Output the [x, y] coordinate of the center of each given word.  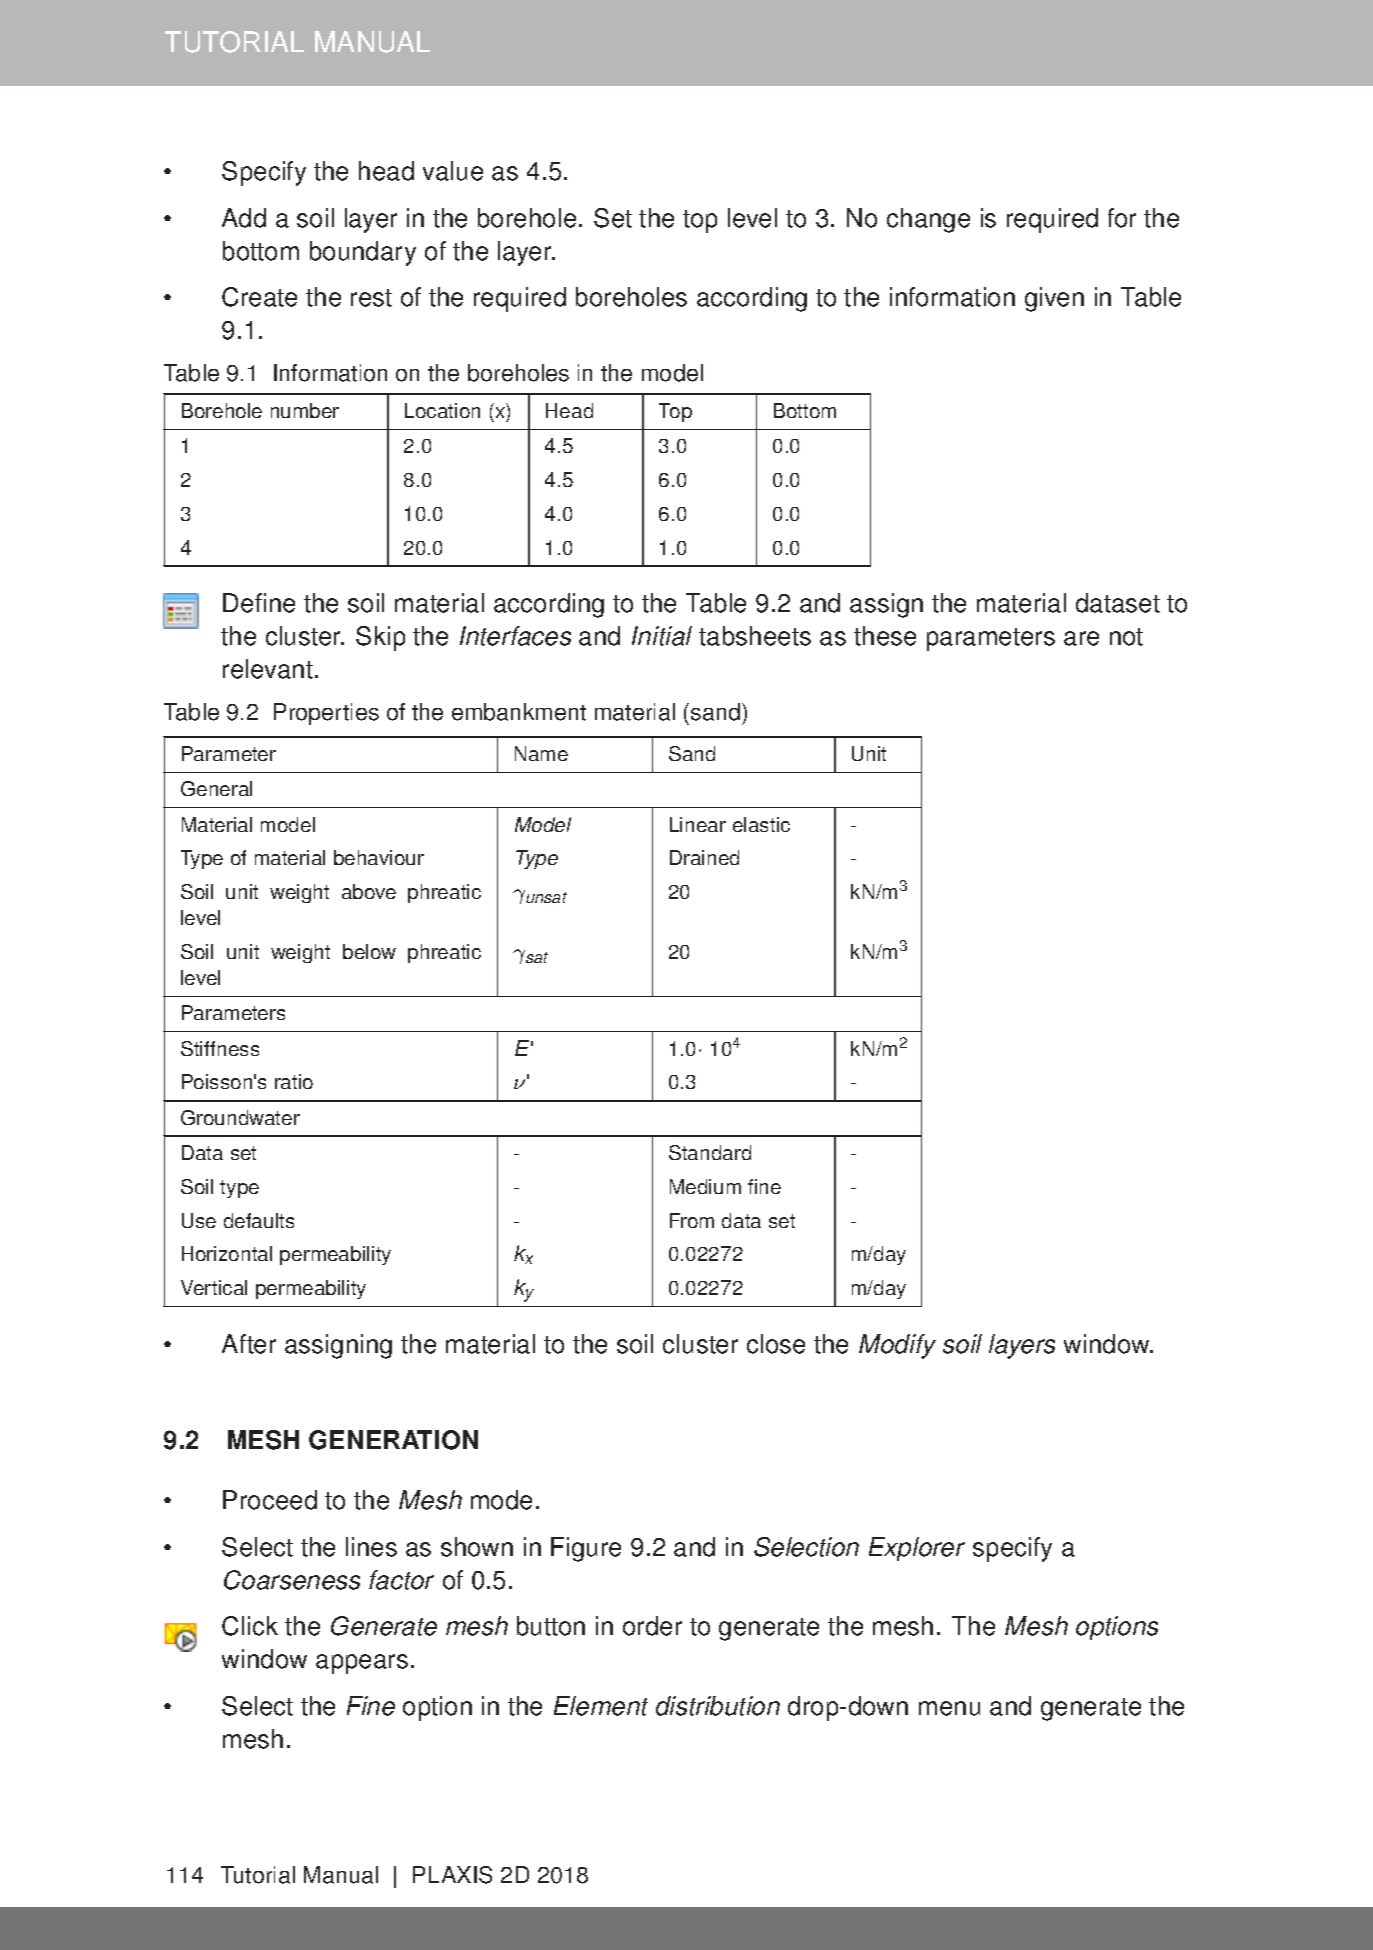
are [1081, 638]
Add [244, 218]
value [453, 171]
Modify [897, 1346]
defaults [259, 1220]
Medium [705, 1186]
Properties [326, 714]
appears [362, 1664]
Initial [662, 636]
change [928, 220]
